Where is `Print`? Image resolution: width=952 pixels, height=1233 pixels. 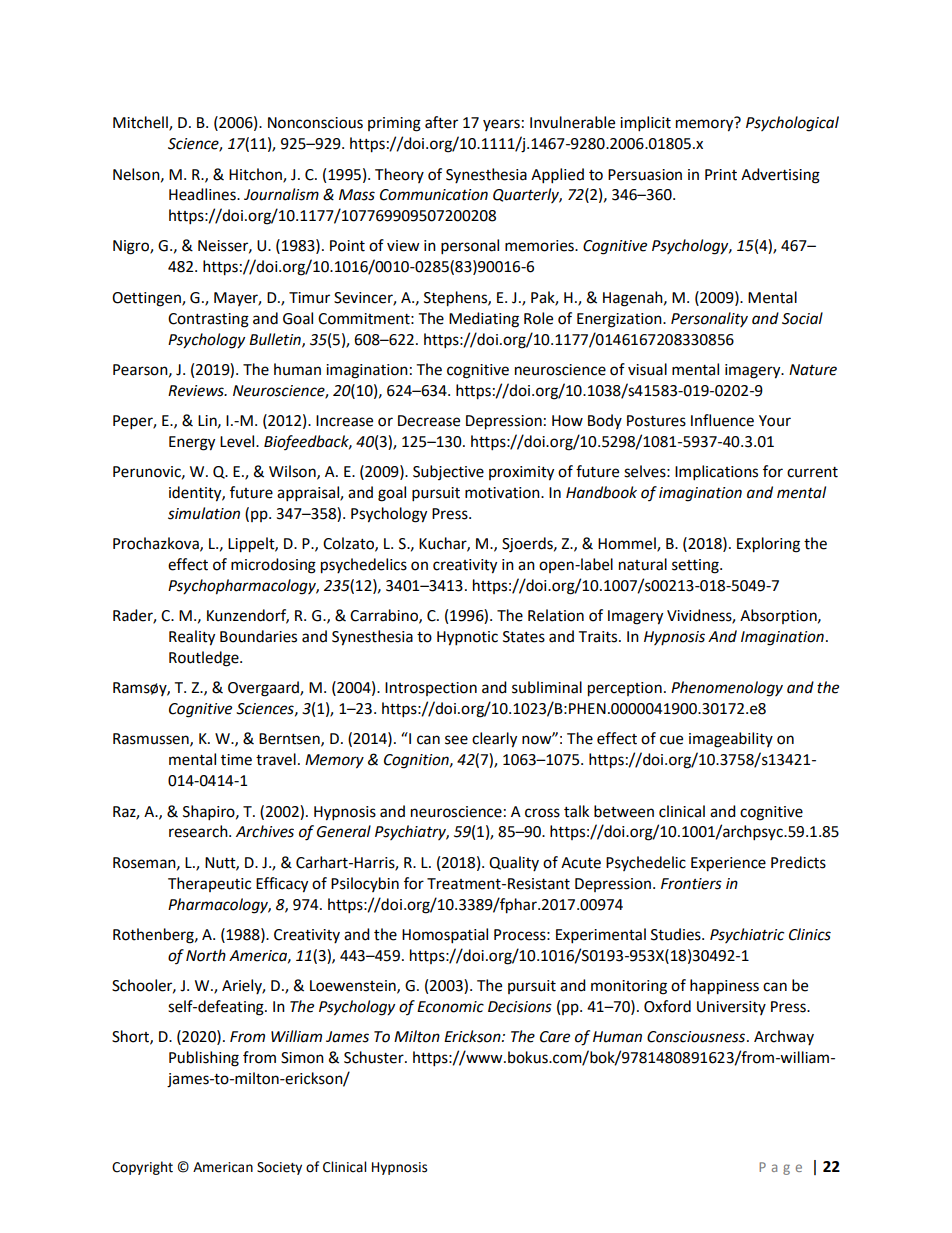 Print is located at coordinates (721, 175).
